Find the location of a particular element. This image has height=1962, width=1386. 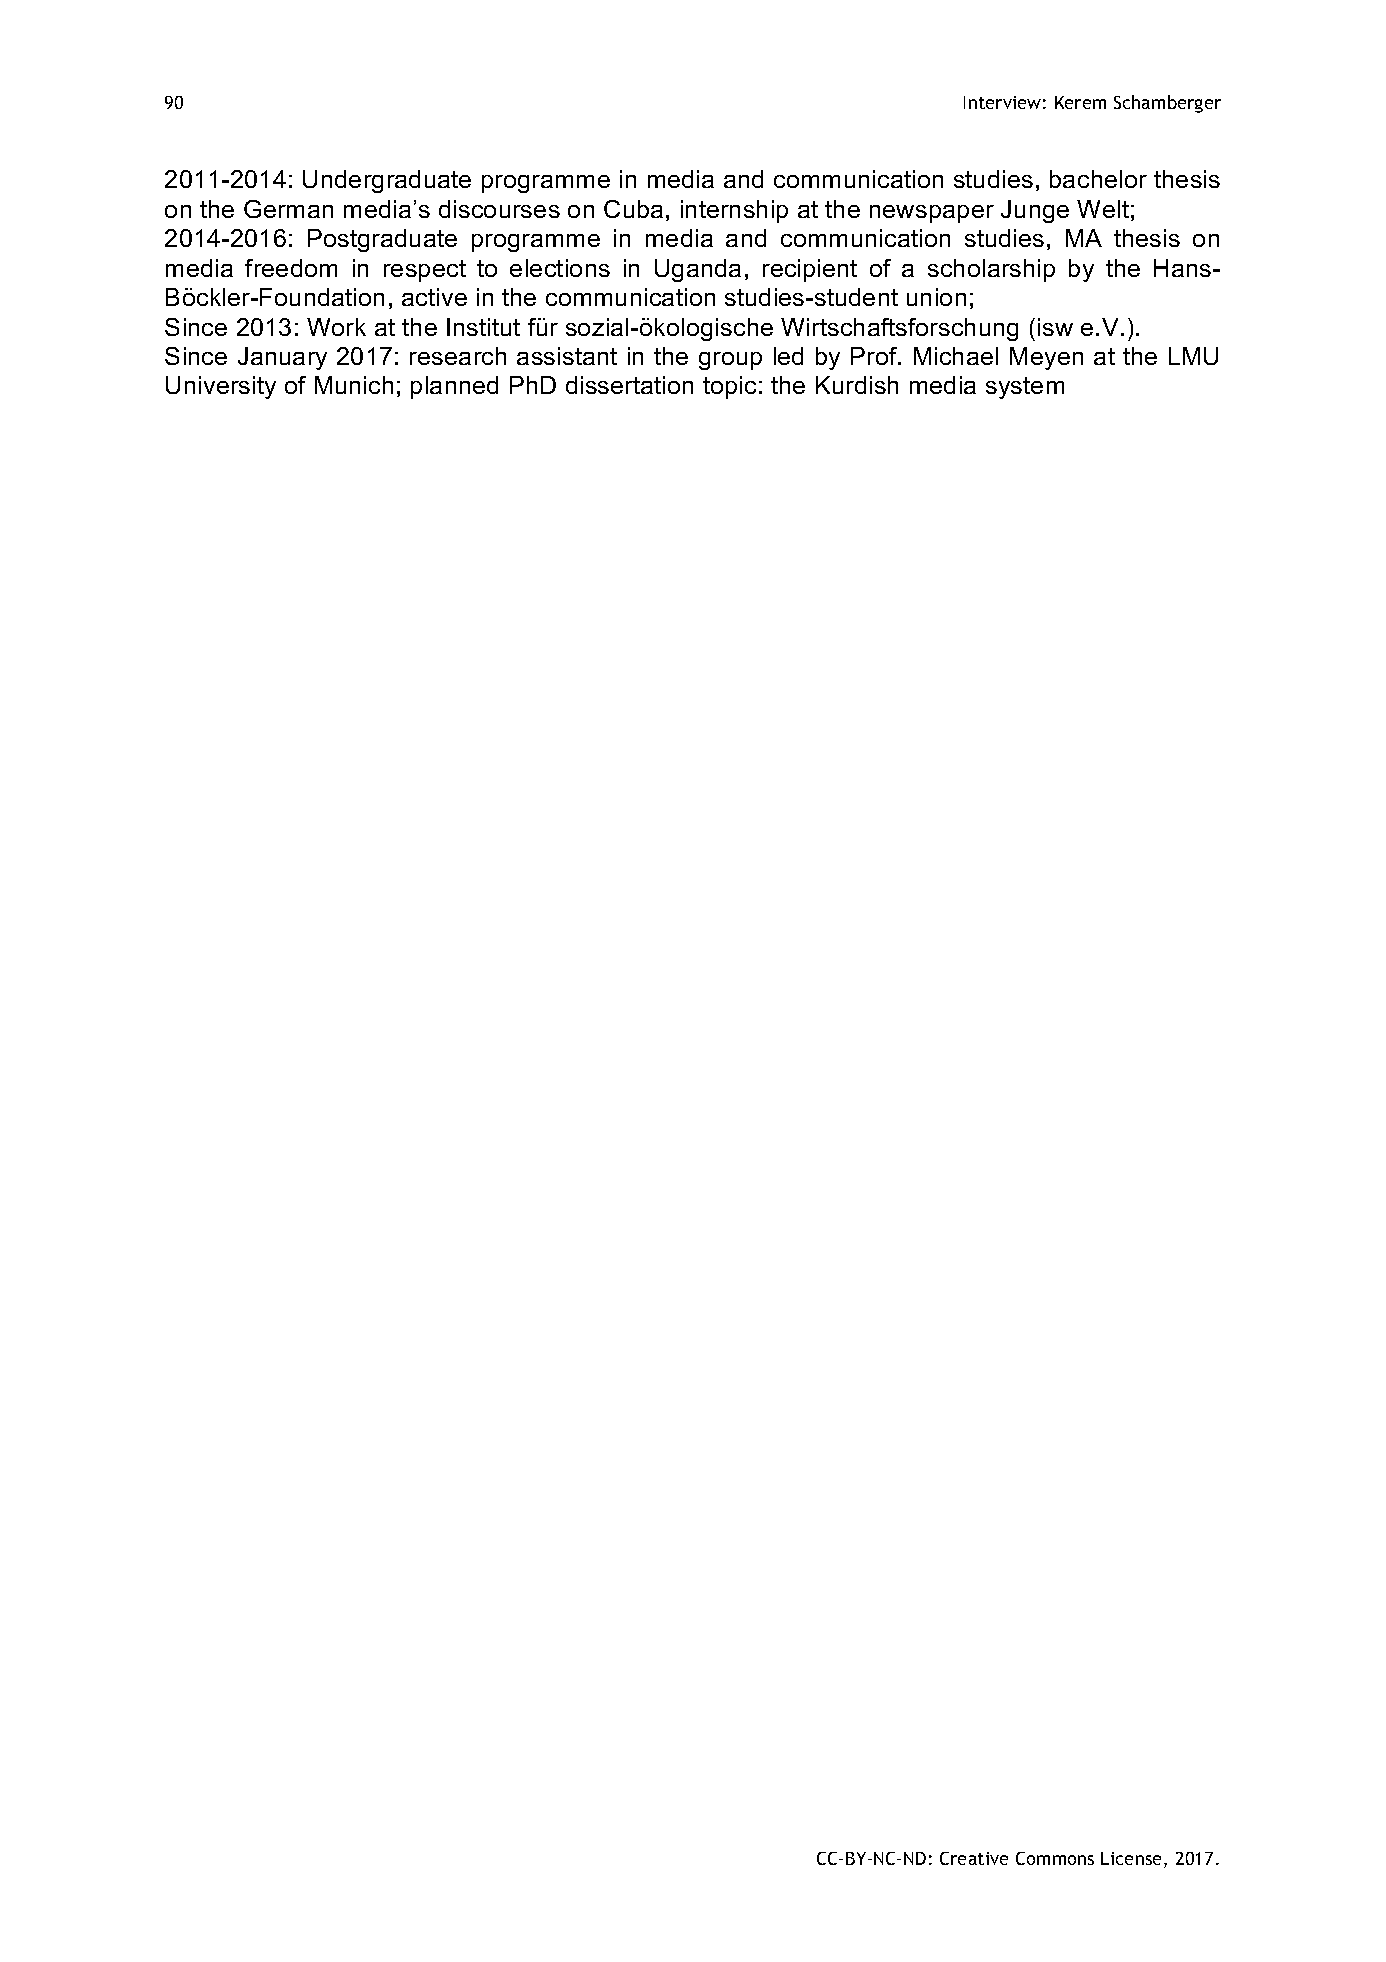

system is located at coordinates (1025, 388).
